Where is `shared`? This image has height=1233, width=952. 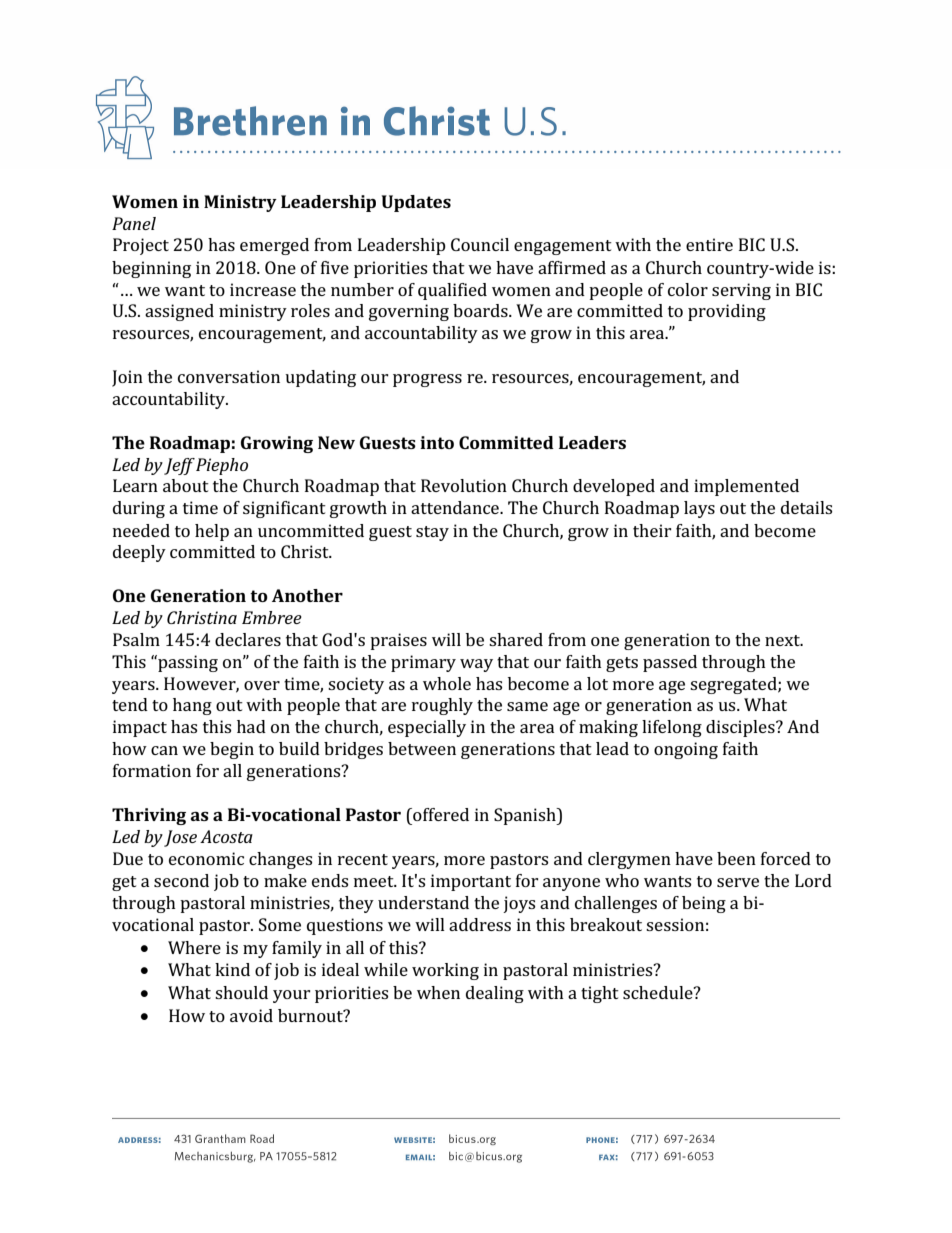 shared is located at coordinates (516, 639).
